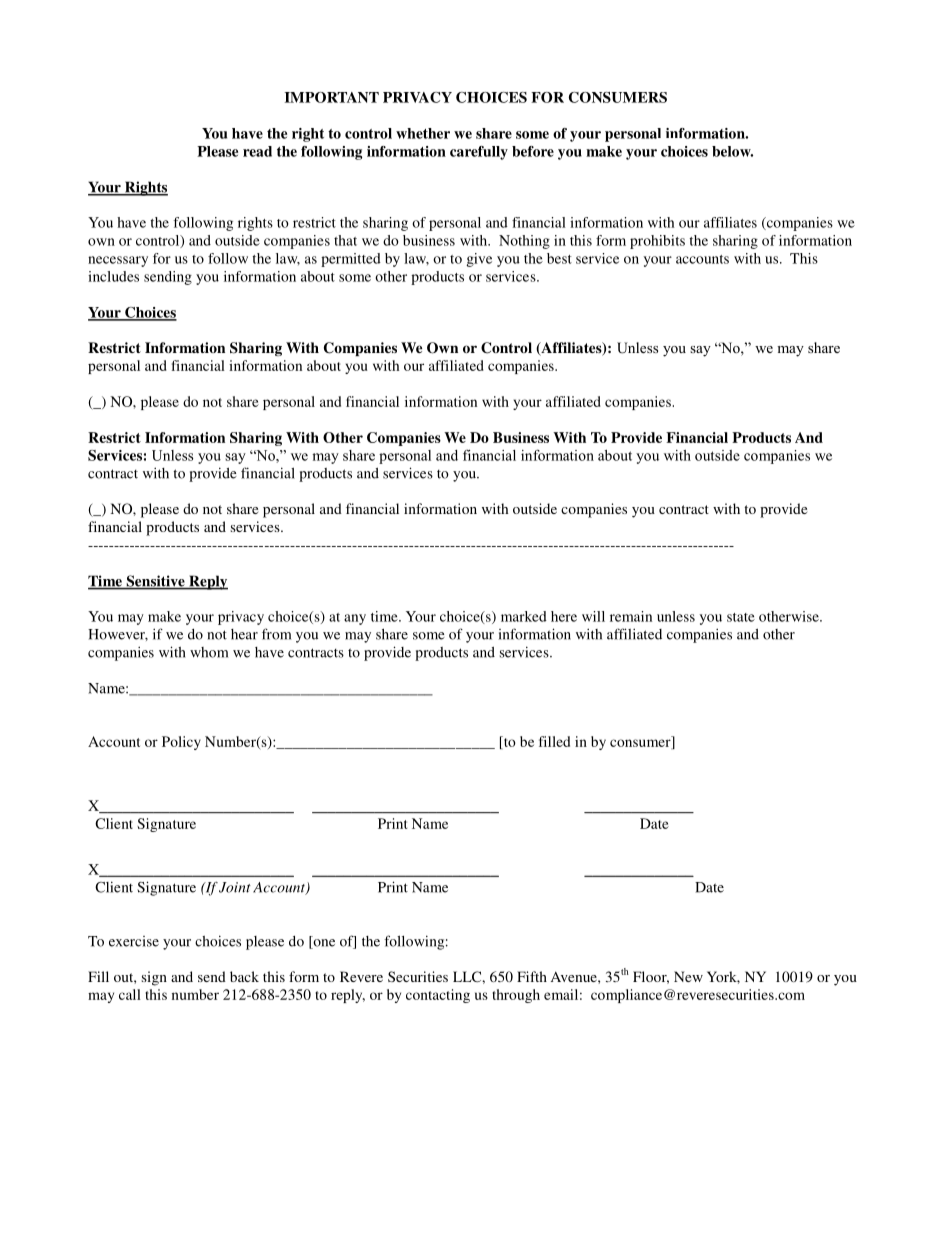  What do you see at coordinates (657, 242) in the screenshot?
I see `prohibits` at bounding box center [657, 242].
